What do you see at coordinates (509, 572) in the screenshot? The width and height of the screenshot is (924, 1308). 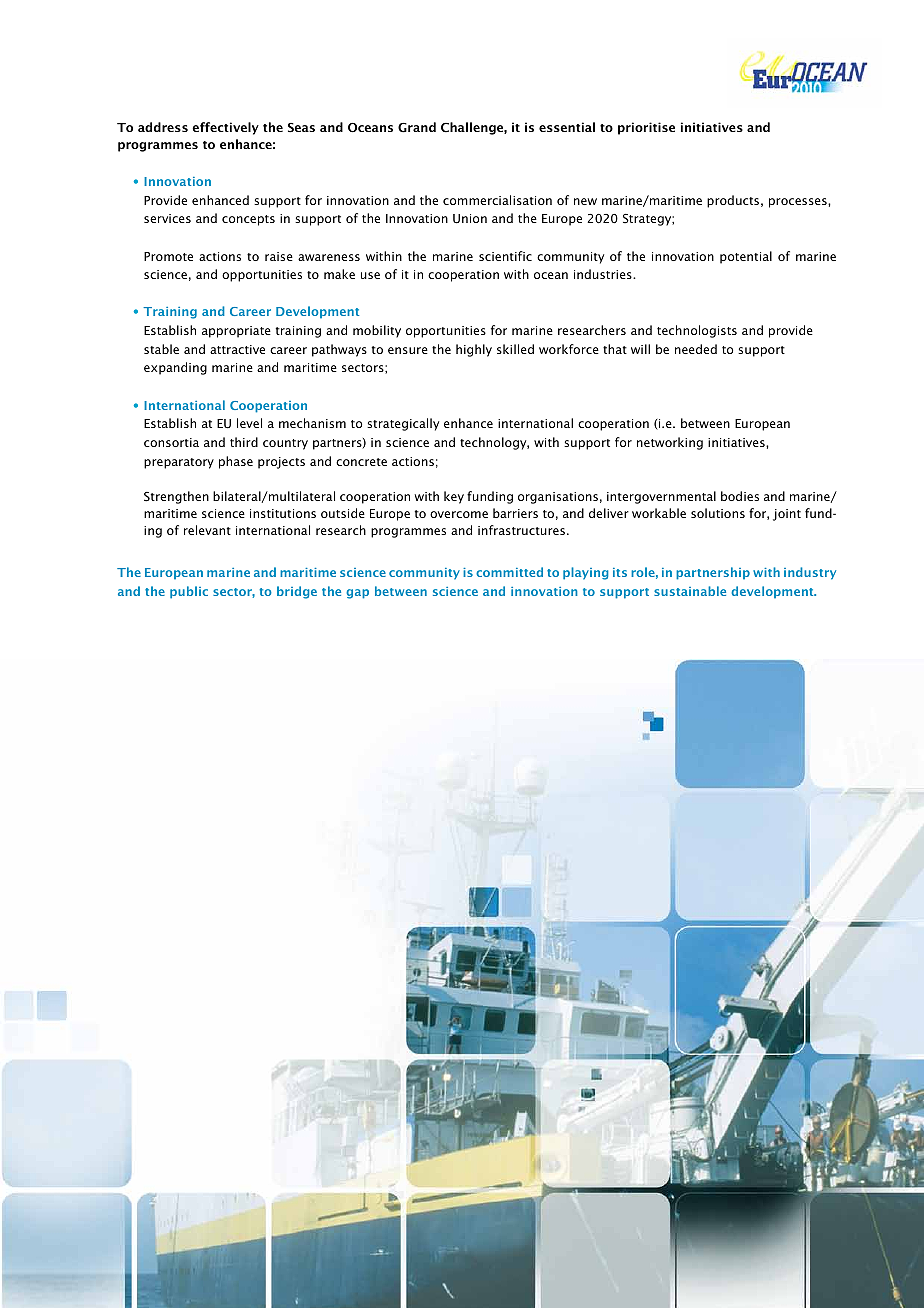 I see `committed` at bounding box center [509, 572].
